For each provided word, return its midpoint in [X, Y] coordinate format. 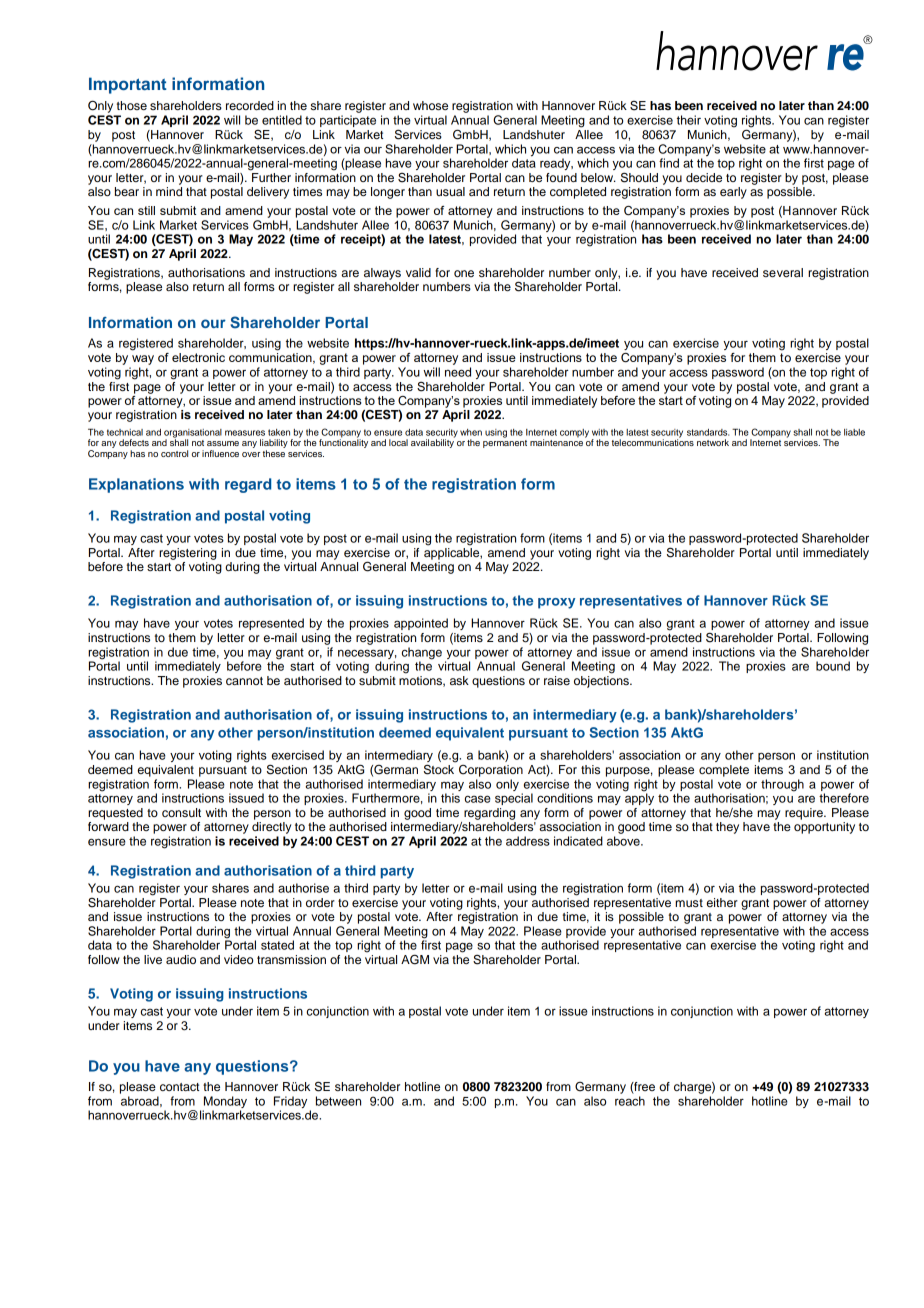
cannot [244, 681]
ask [459, 680]
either [722, 902]
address [528, 841]
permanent [505, 442]
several [783, 272]
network [713, 442]
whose [430, 105]
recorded [250, 105]
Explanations [136, 485]
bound [833, 666]
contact [179, 1087]
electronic [198, 357]
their [689, 120]
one [464, 273]
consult [181, 812]
